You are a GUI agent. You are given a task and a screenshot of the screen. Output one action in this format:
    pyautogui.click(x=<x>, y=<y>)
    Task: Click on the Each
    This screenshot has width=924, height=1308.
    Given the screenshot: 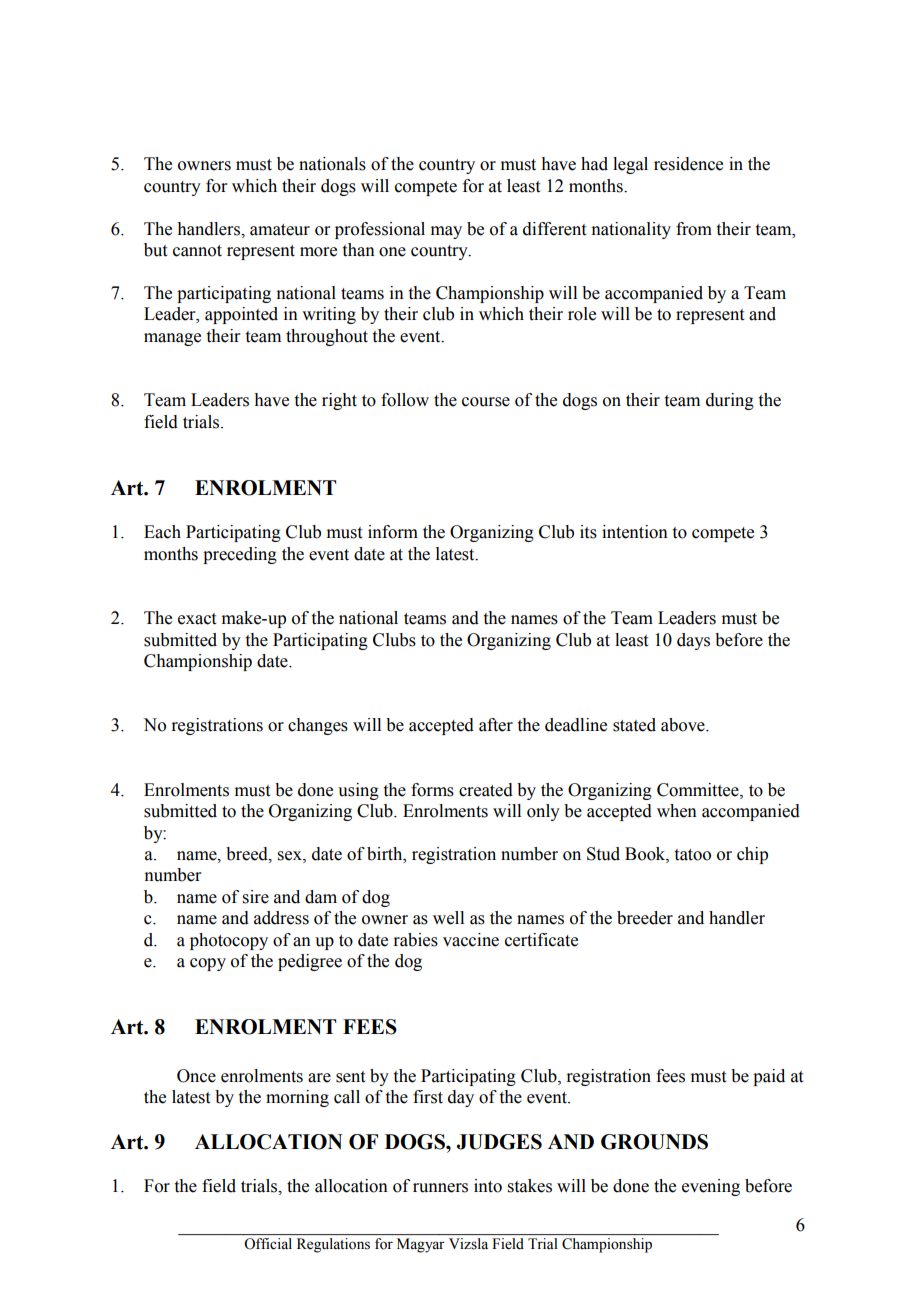 What is the action you would take?
    pyautogui.click(x=162, y=532)
